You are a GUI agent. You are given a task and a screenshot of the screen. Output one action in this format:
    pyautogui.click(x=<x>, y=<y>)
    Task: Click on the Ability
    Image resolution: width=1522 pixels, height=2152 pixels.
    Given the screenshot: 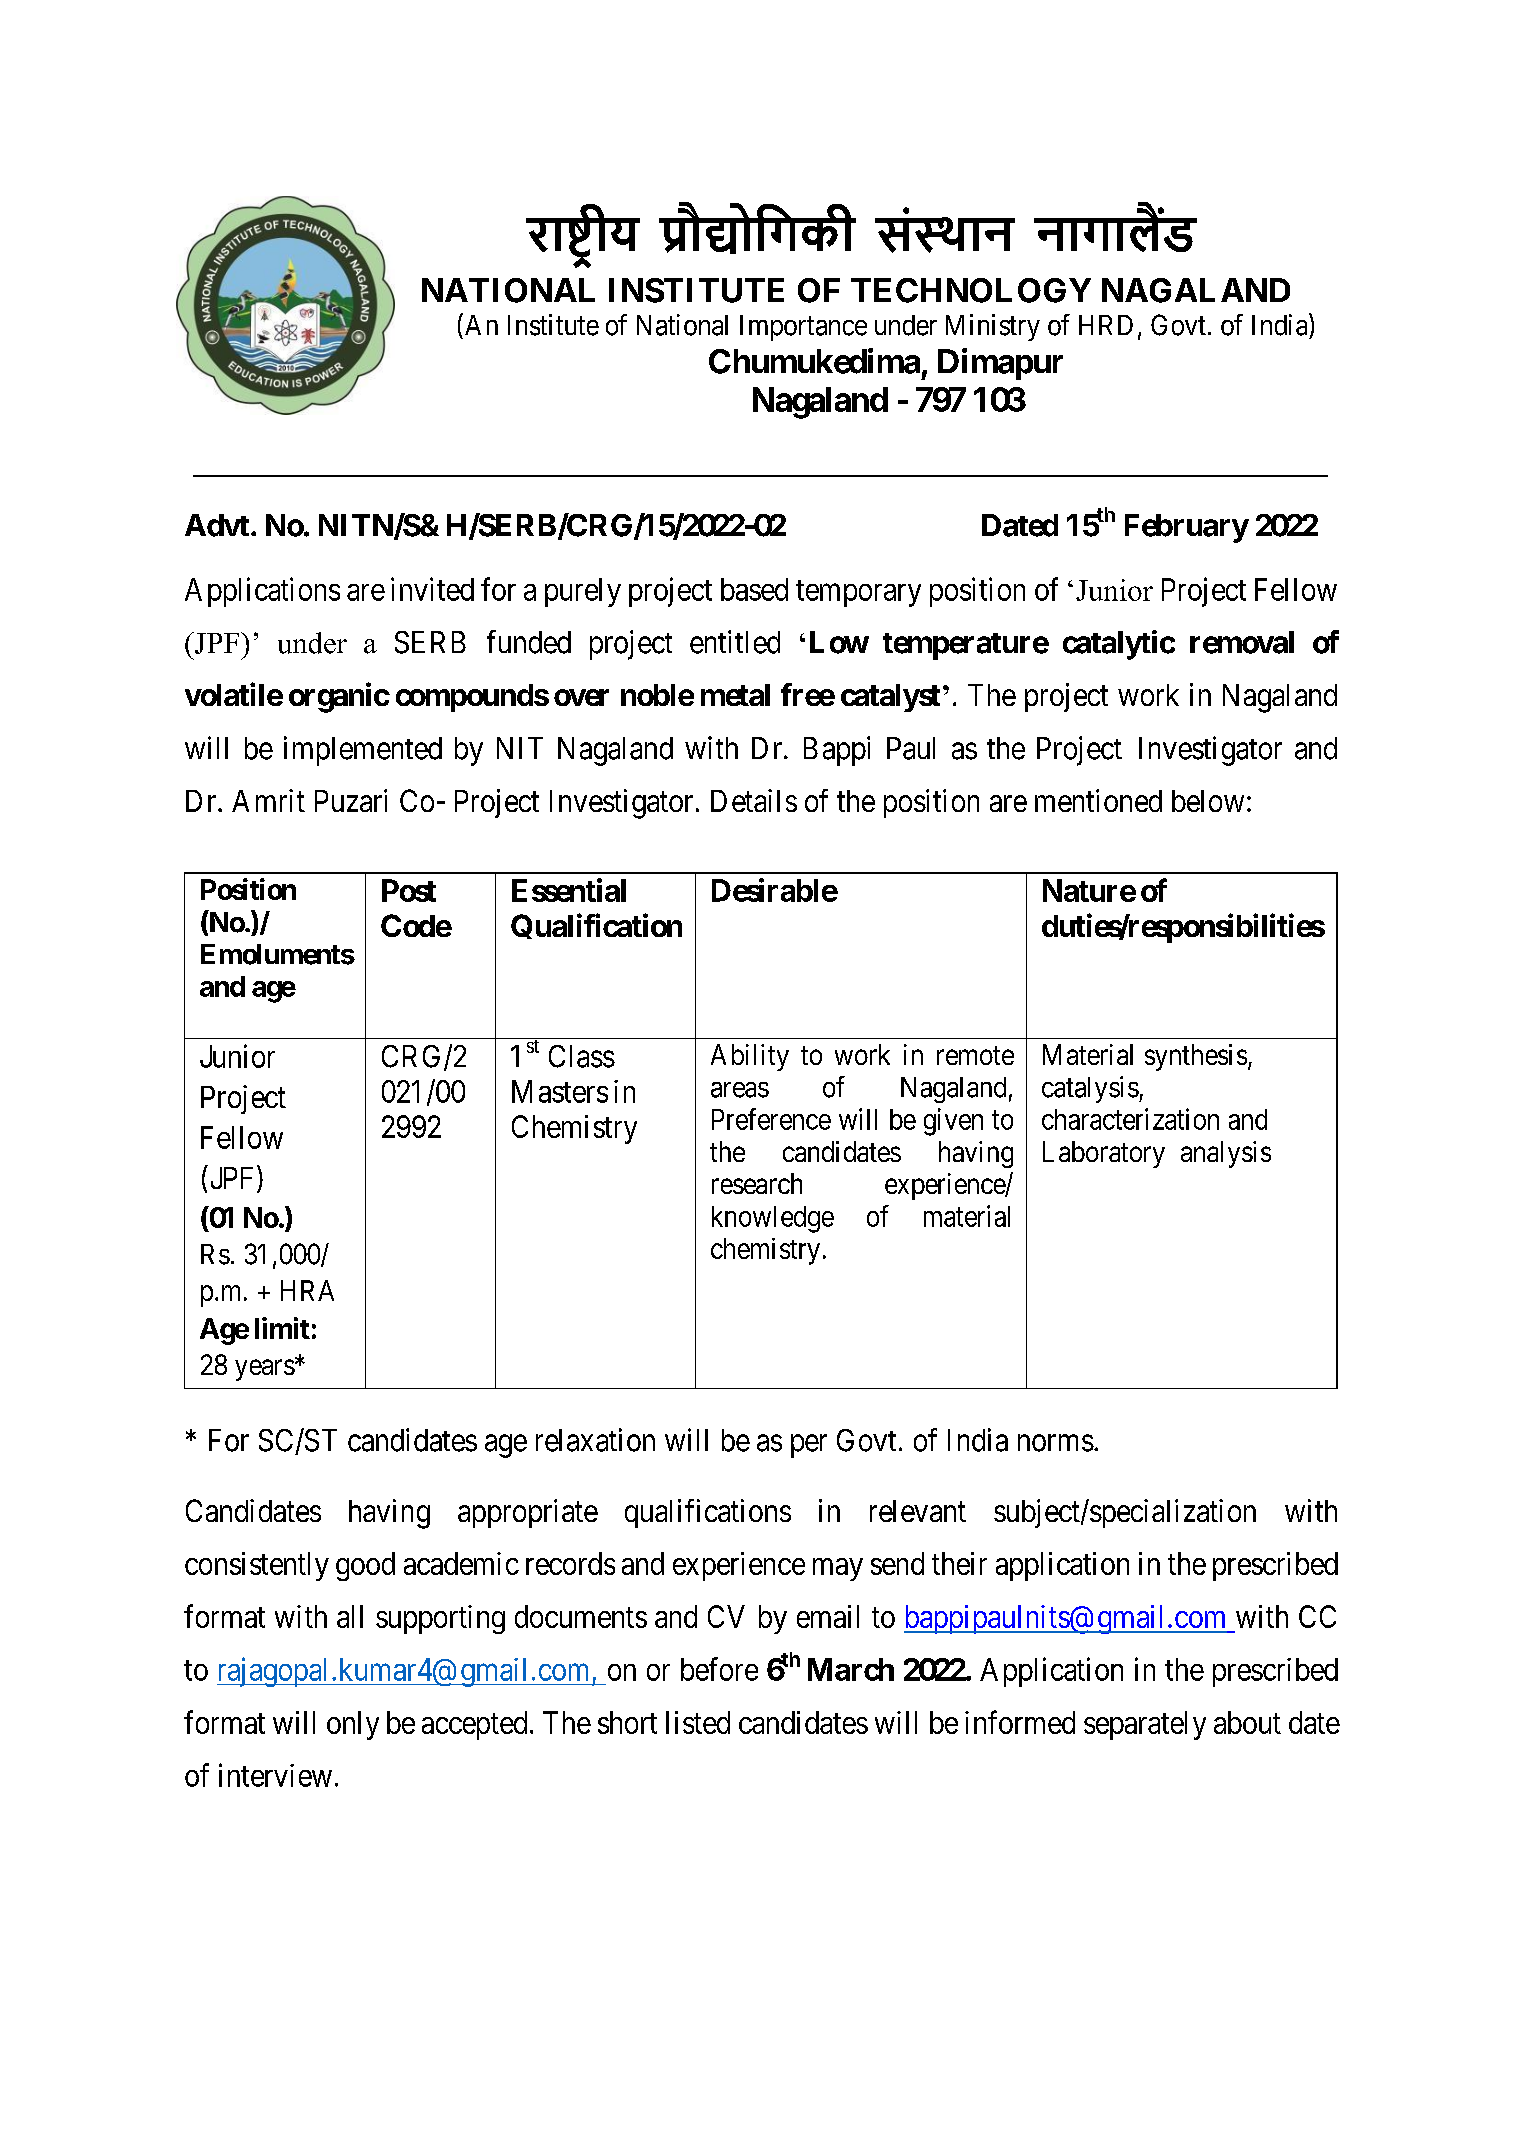 What is the action you would take?
    pyautogui.click(x=750, y=1057)
